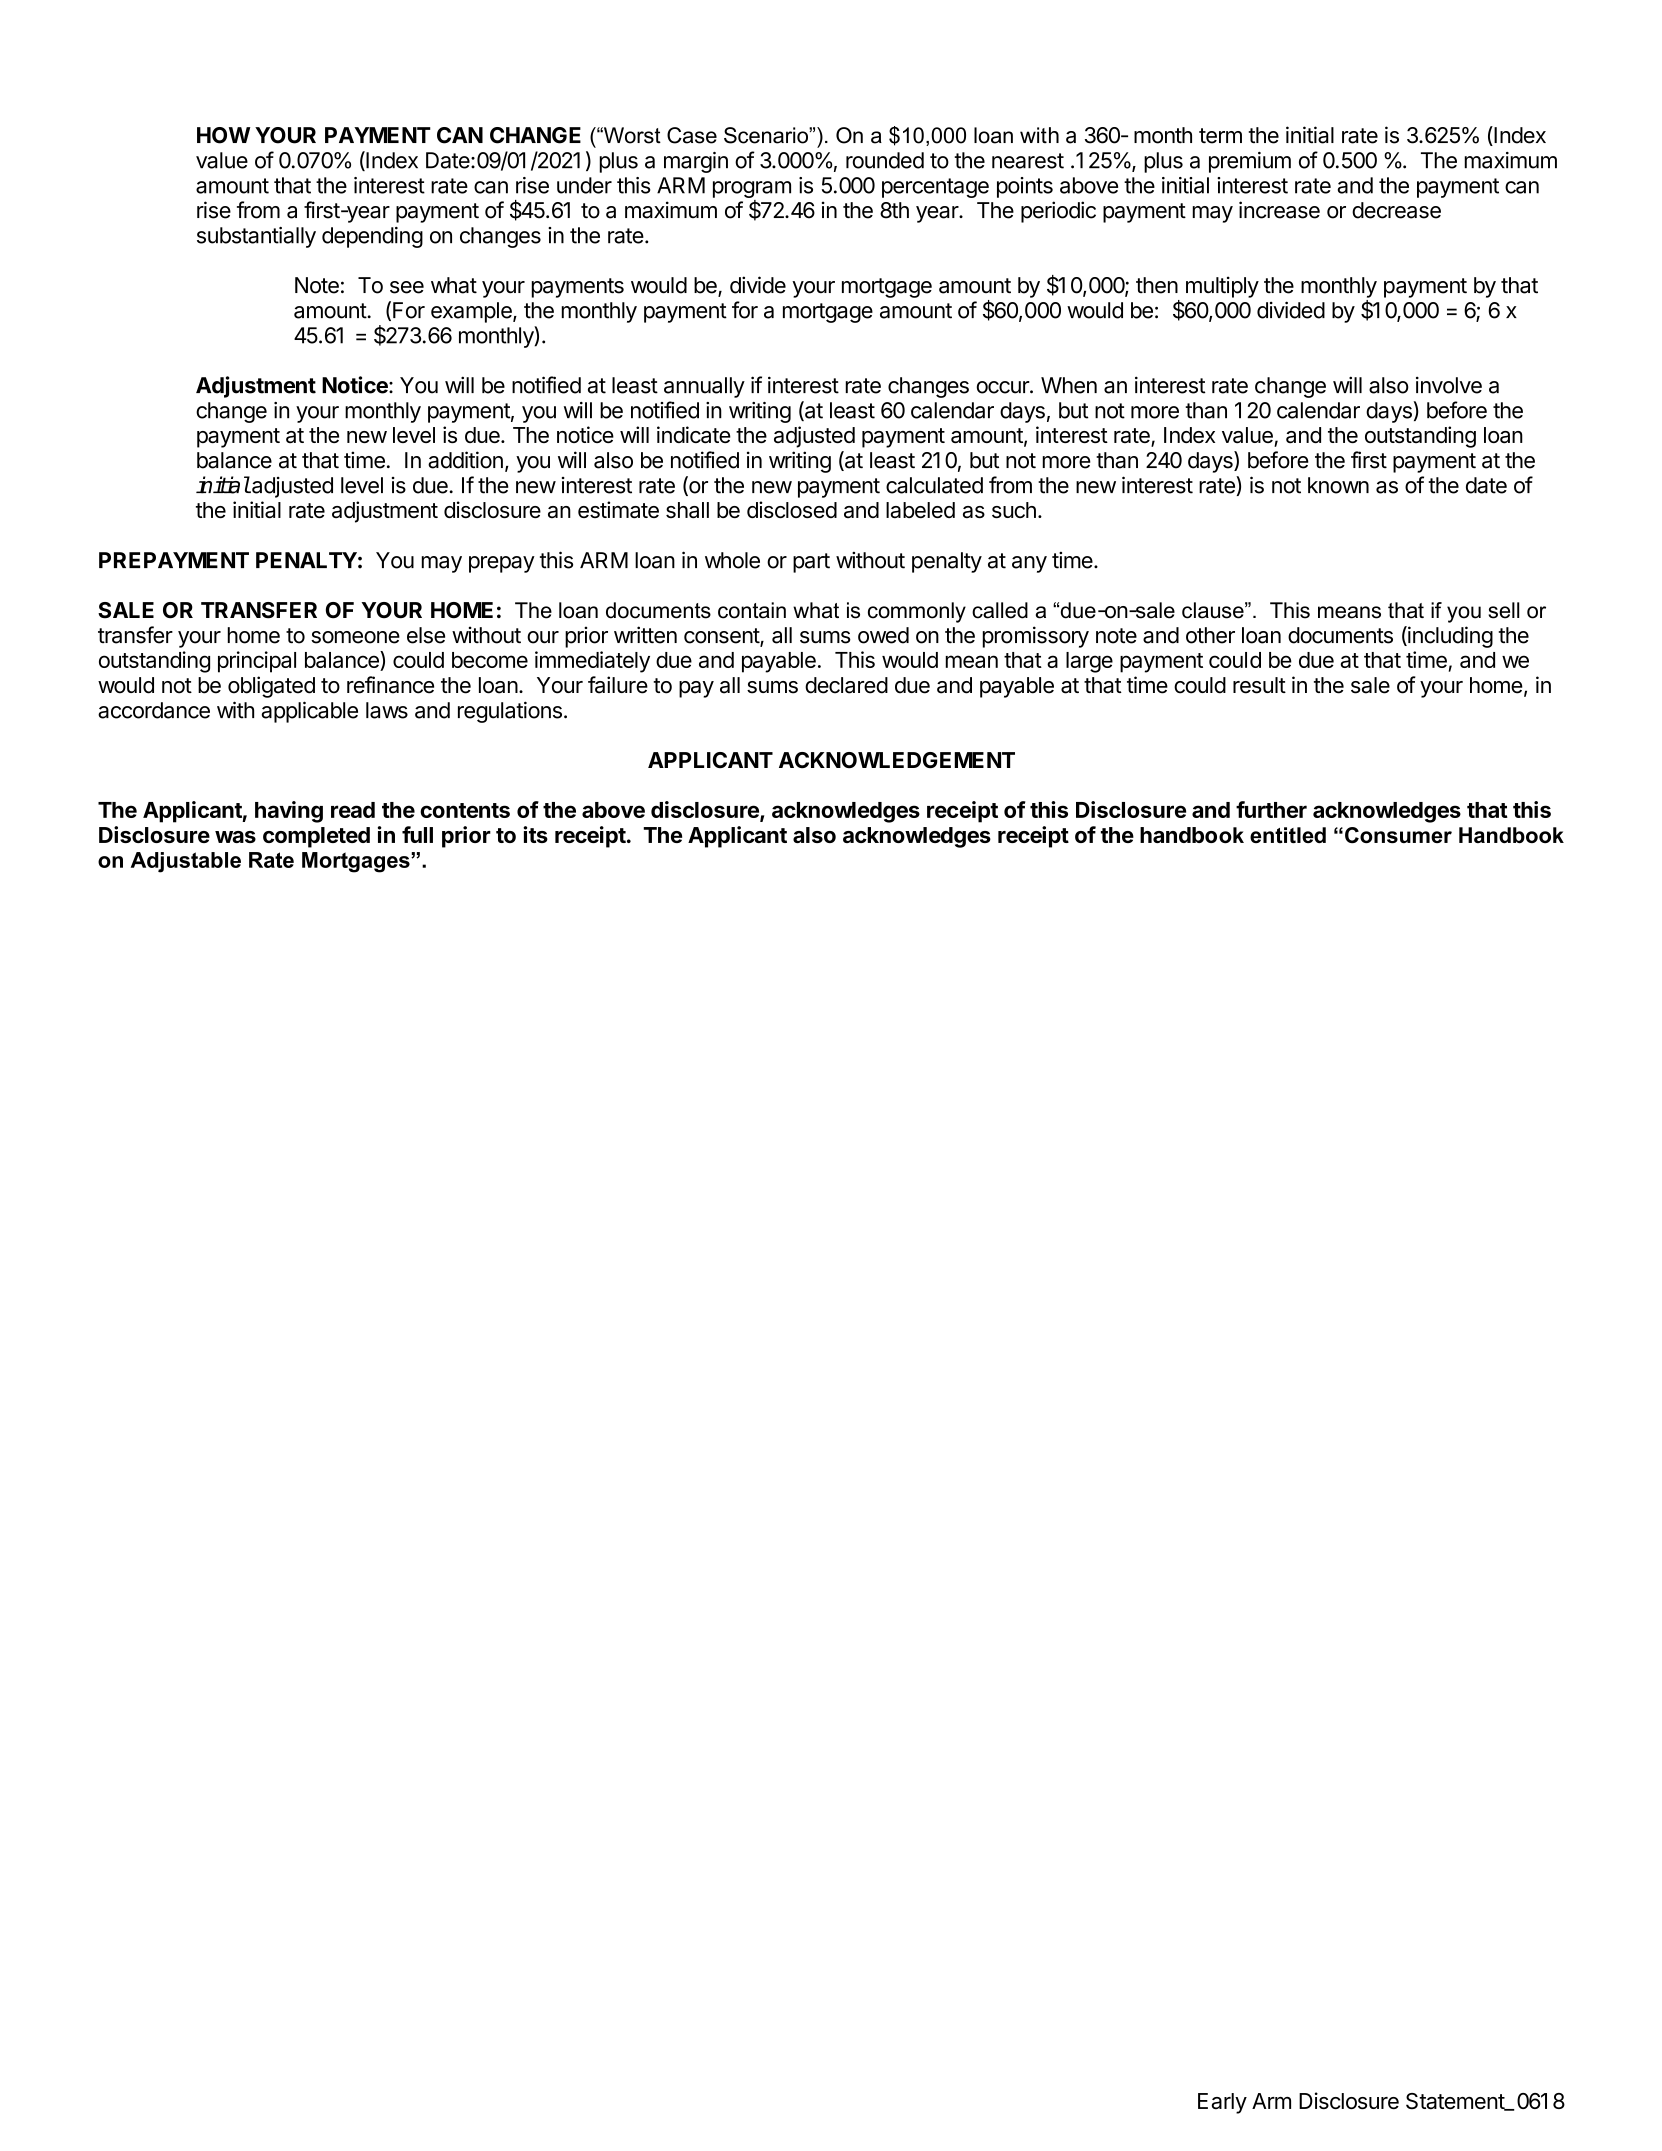  Describe the element at coordinates (355, 637) in the page. I see `someone` at that location.
